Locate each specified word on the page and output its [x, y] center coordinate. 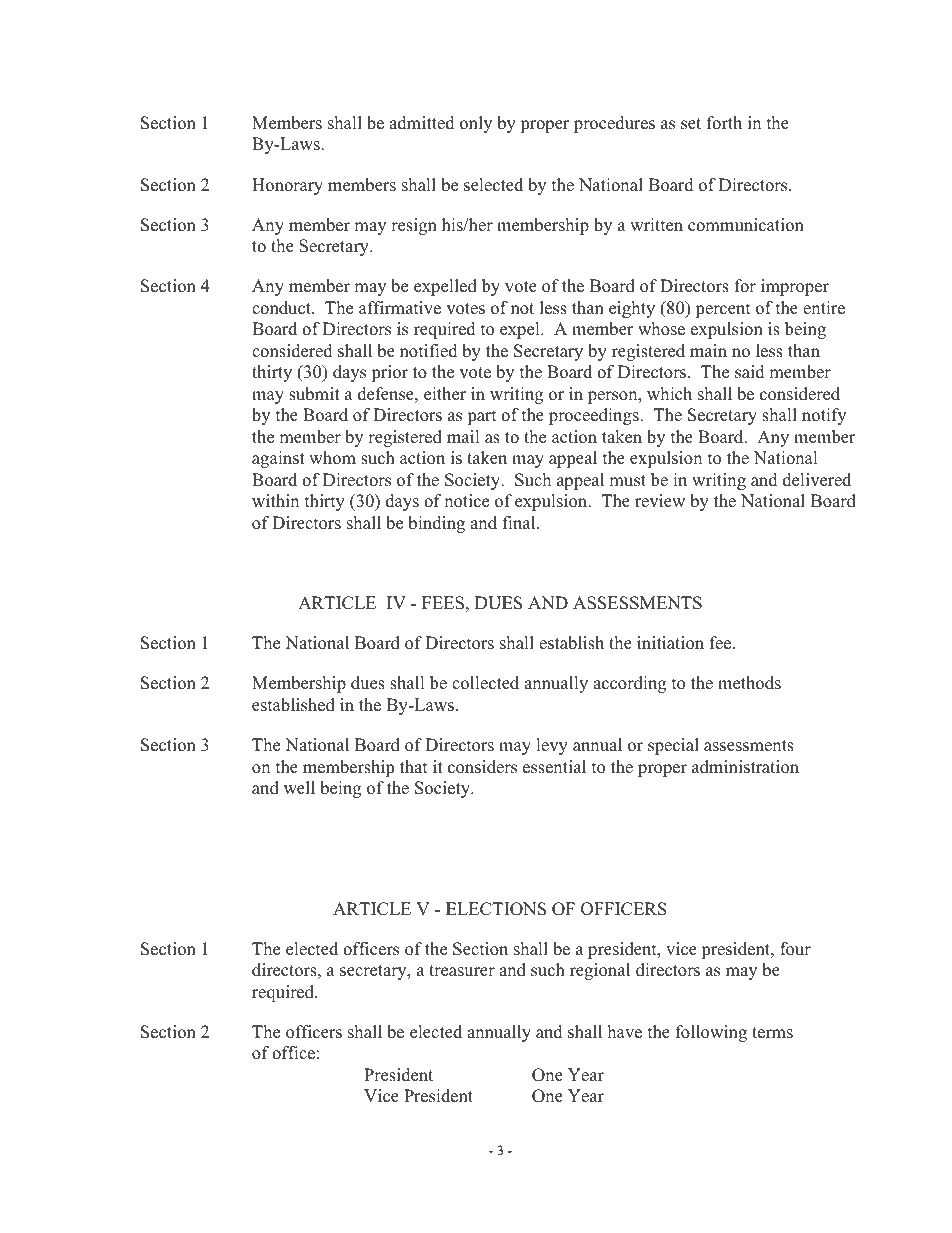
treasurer [462, 971]
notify [824, 416]
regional [600, 971]
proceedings [595, 416]
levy [552, 746]
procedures [614, 124]
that [413, 766]
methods [749, 683]
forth [724, 123]
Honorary [287, 186]
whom [332, 458]
